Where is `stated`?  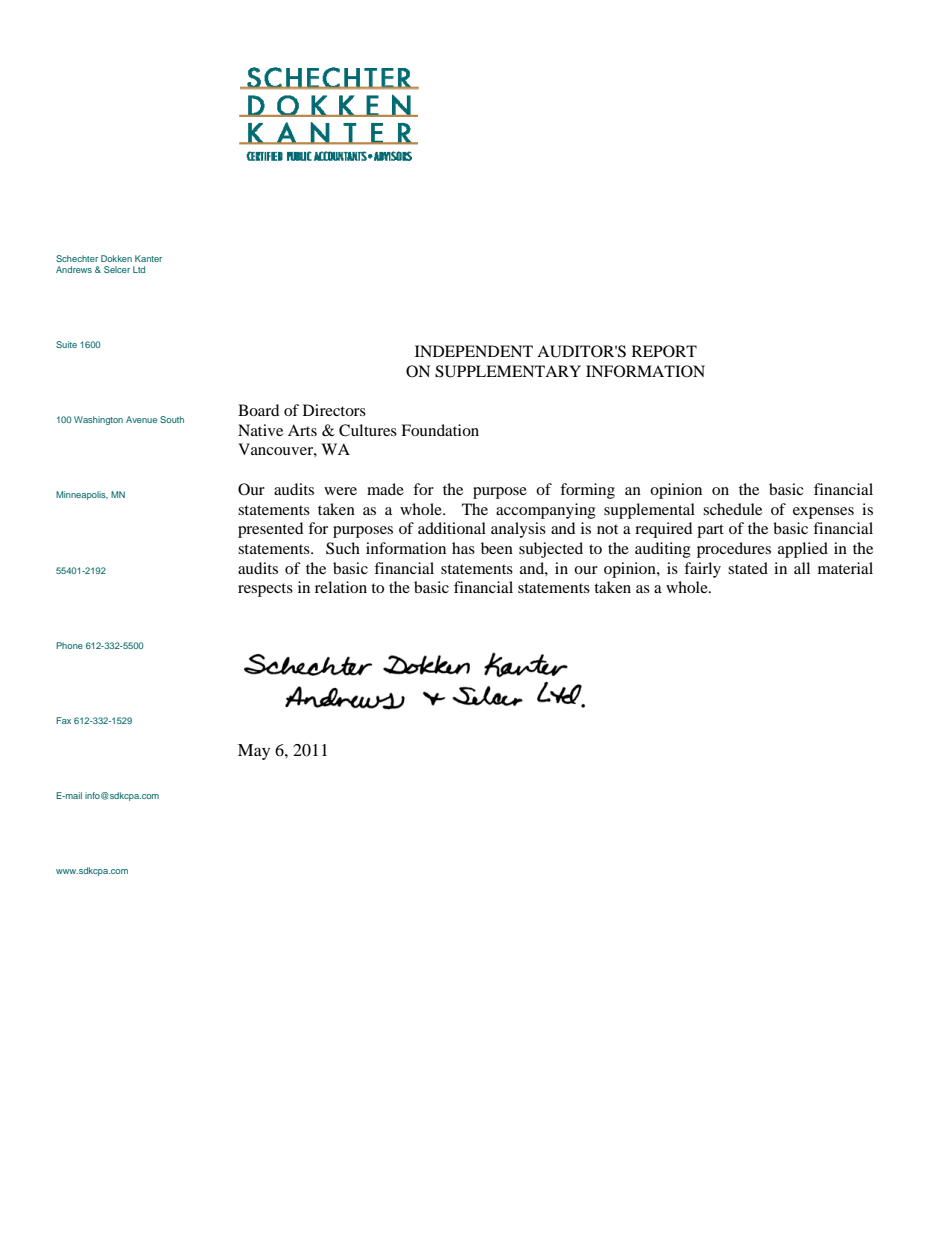
stated is located at coordinates (748, 568).
